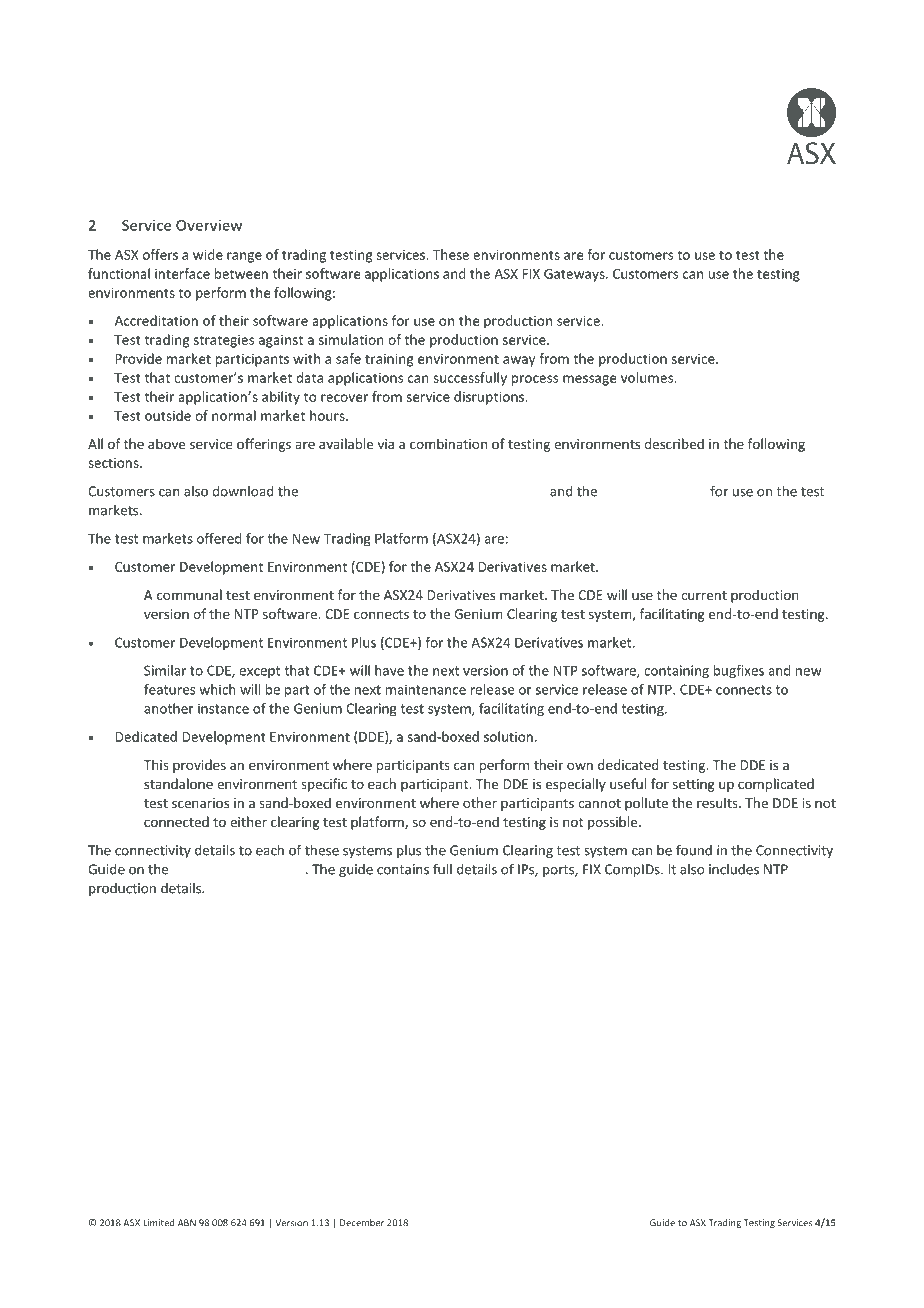 This page has width=924, height=1308. What do you see at coordinates (426, 689) in the page?
I see `maintenance` at bounding box center [426, 689].
